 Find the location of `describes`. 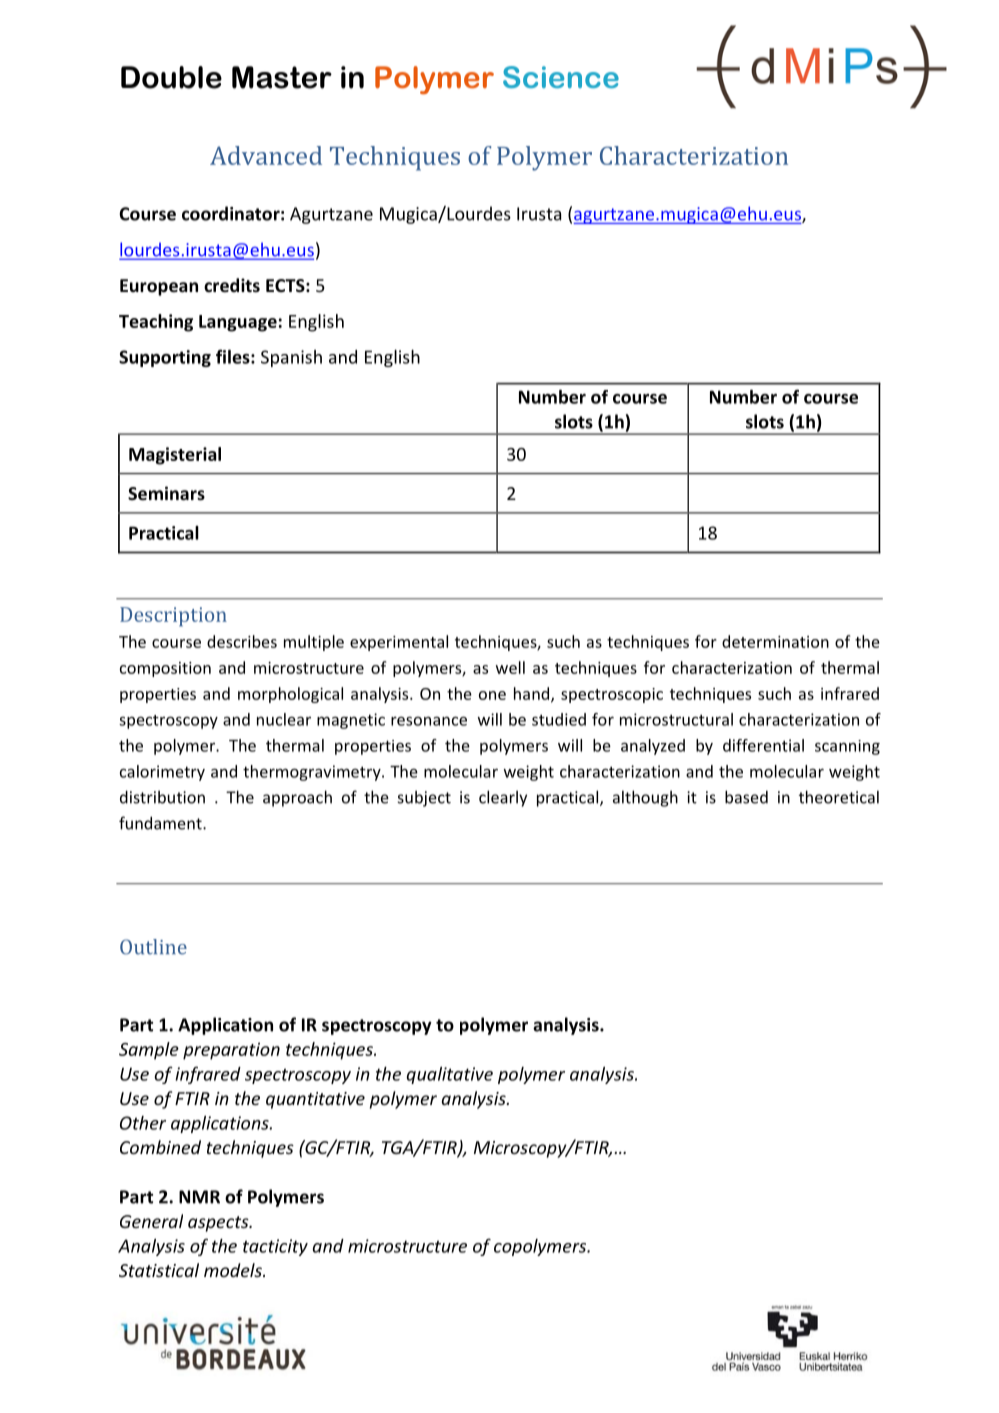

describes is located at coordinates (242, 641).
